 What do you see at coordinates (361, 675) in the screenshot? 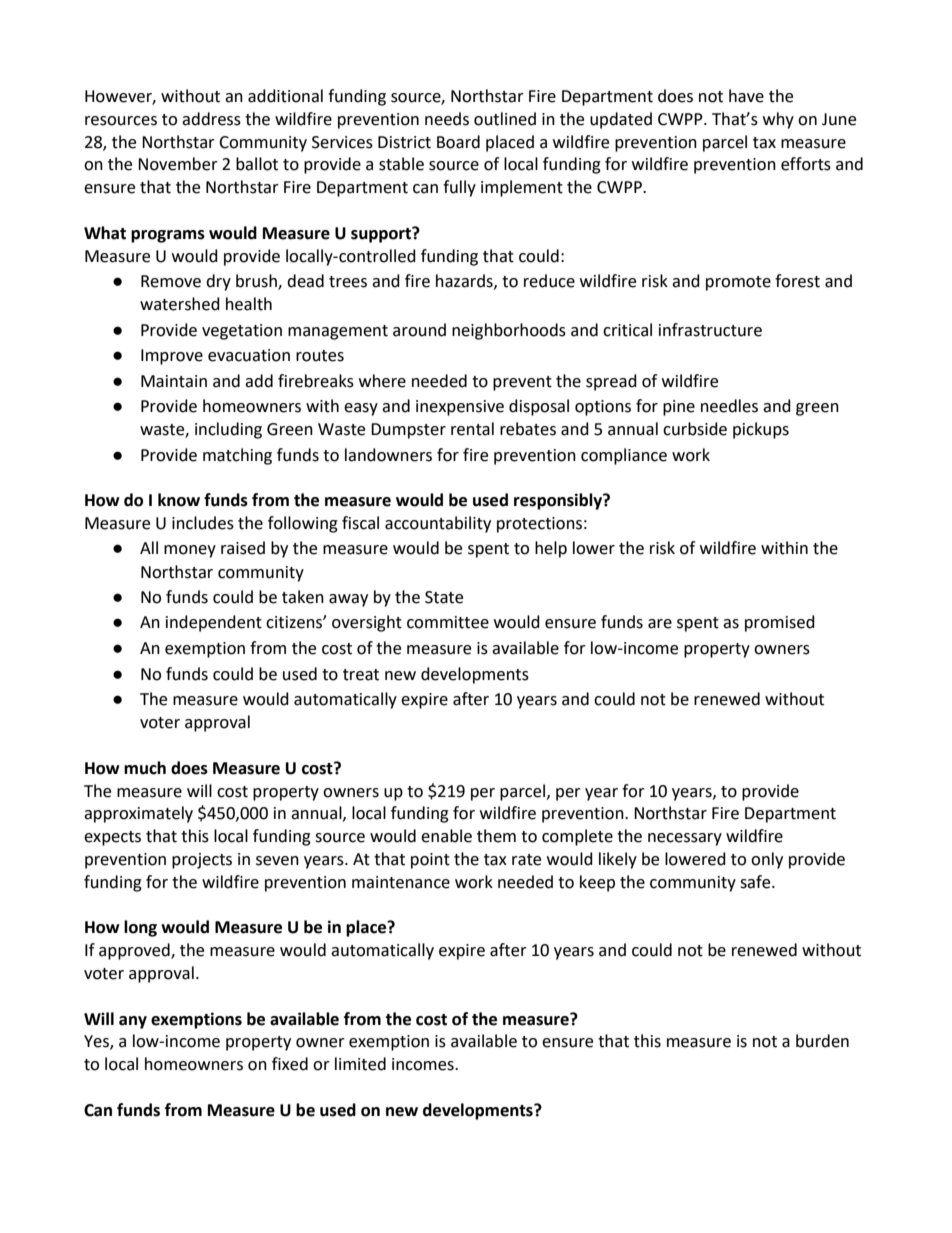
I see `treat` at bounding box center [361, 675].
